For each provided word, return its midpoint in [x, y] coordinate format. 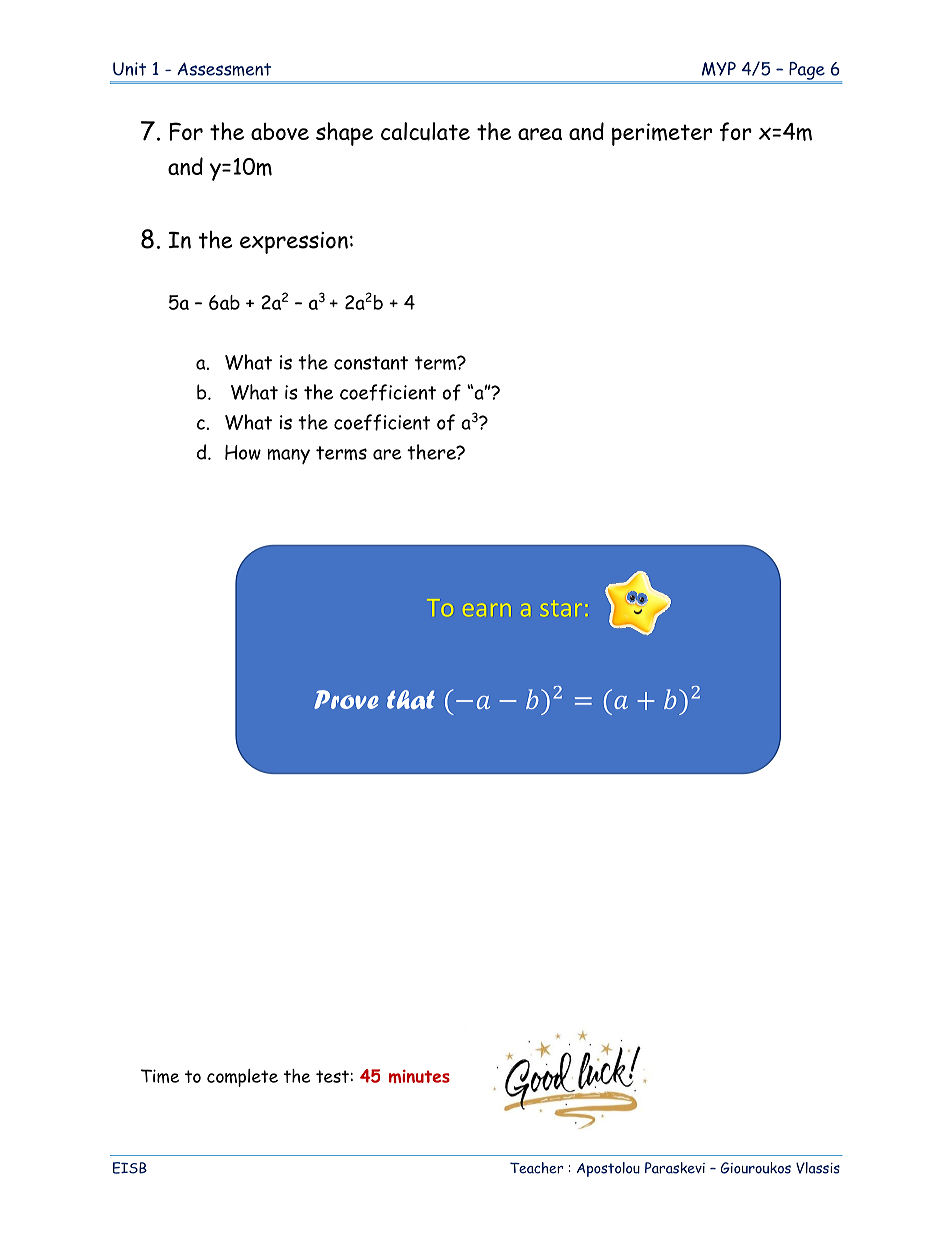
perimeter [662, 134]
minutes [419, 1076]
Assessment [224, 69]
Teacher [536, 1168]
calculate [425, 131]
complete [242, 1078]
